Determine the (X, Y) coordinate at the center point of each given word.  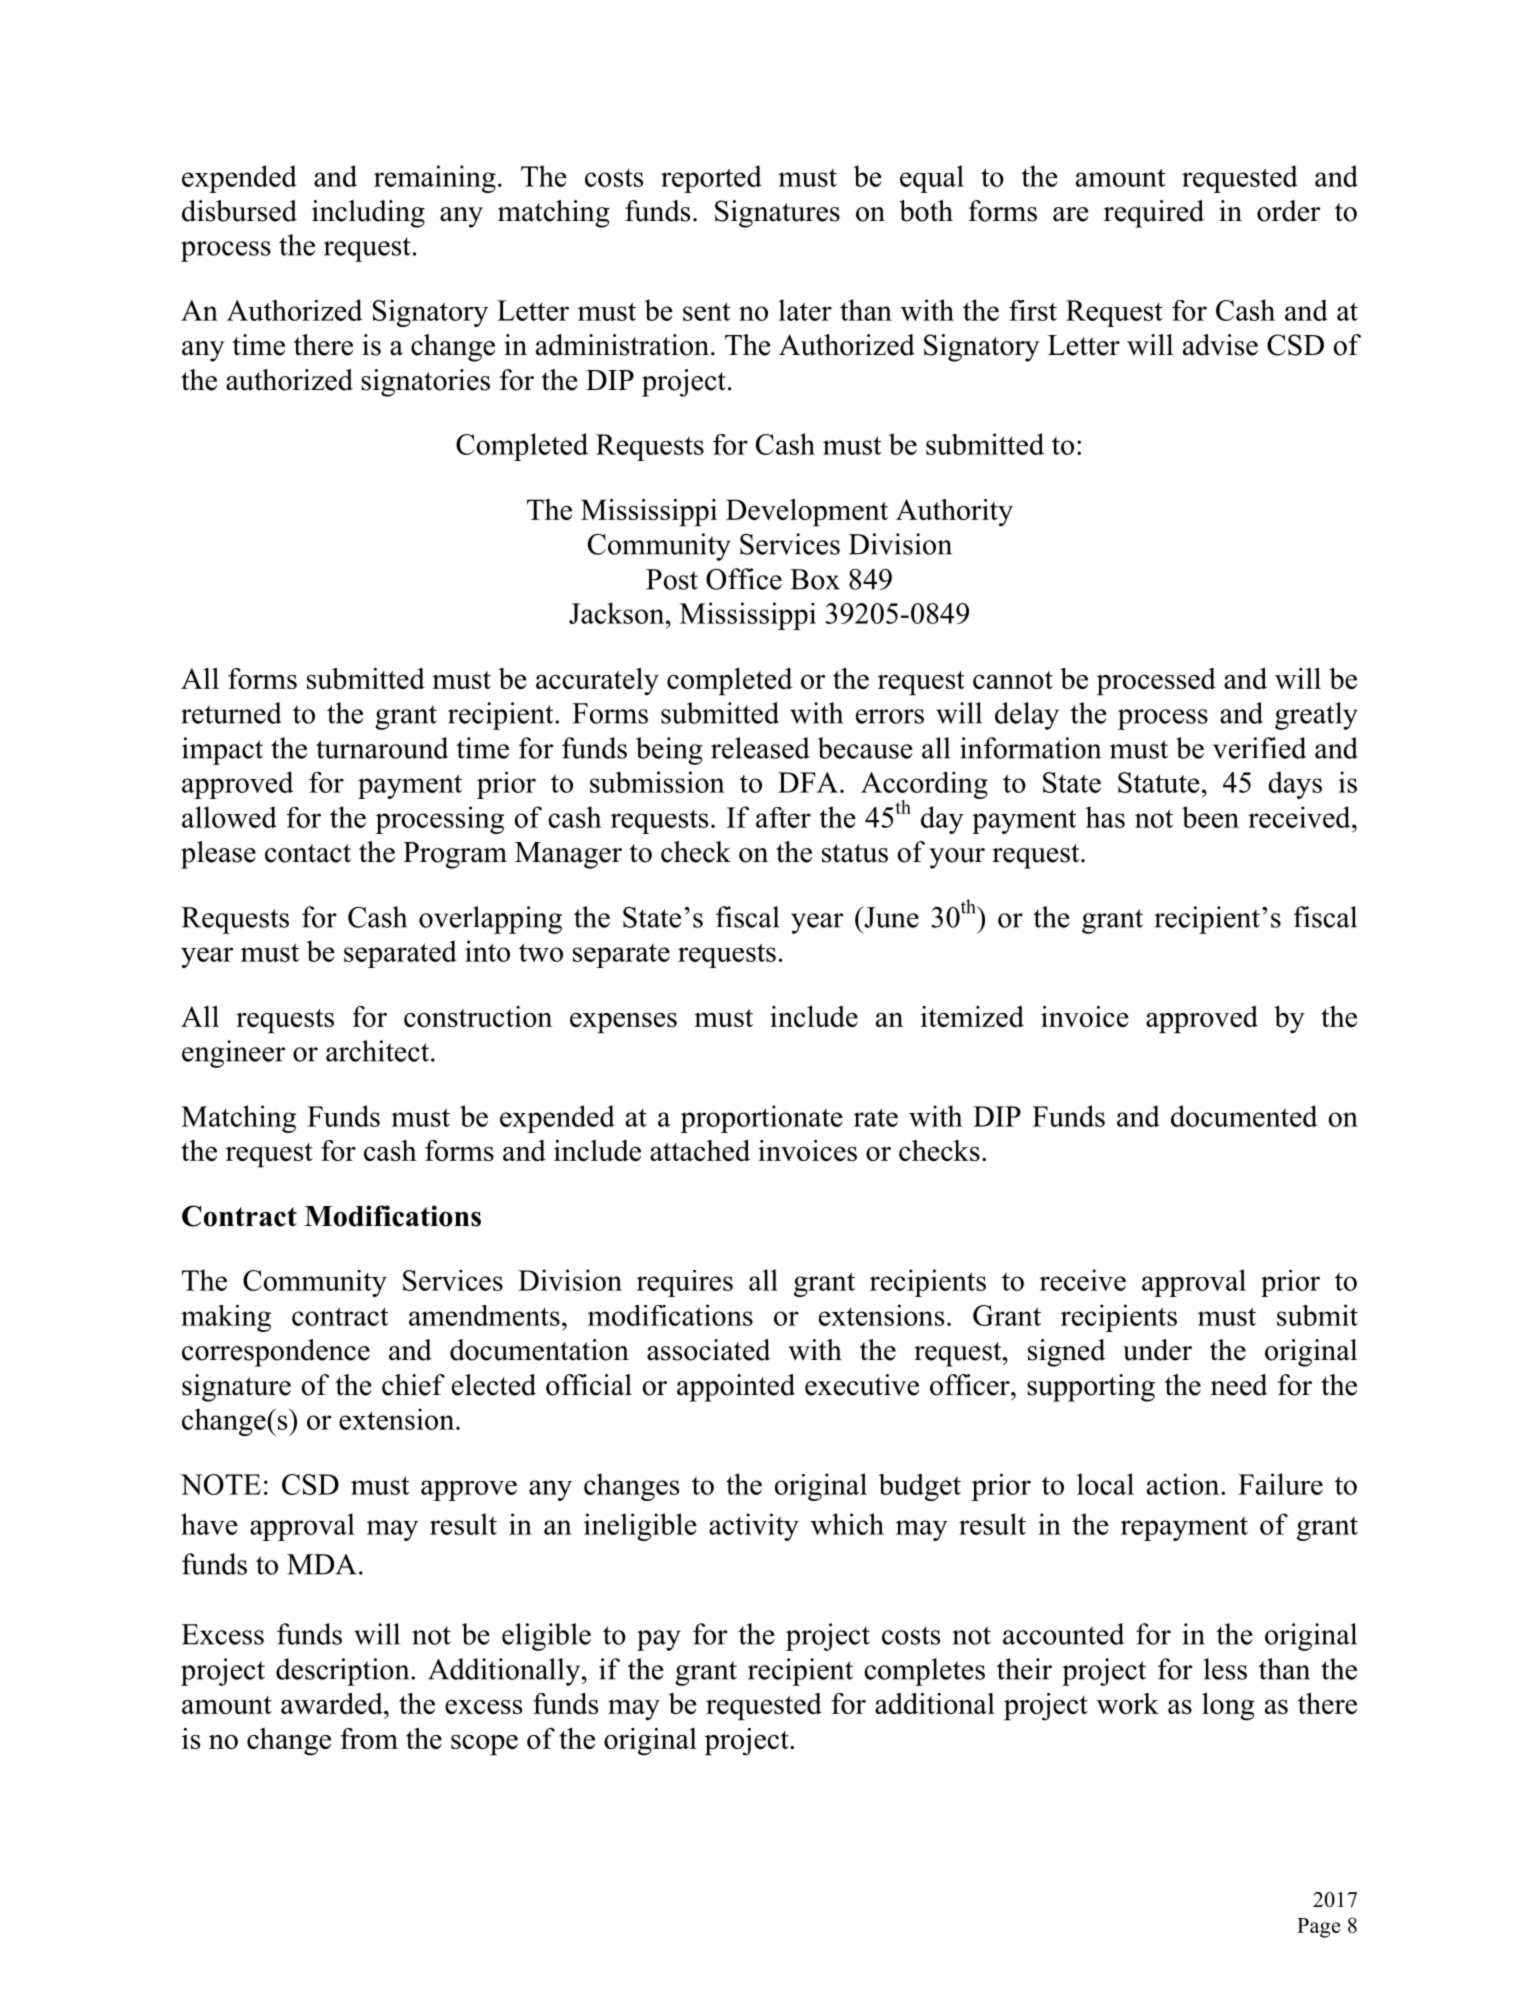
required (1154, 214)
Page (1318, 1928)
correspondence (276, 1353)
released (760, 748)
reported (711, 179)
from (369, 1738)
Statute (1159, 782)
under (1157, 1350)
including (368, 214)
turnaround (382, 748)
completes (924, 1672)
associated (709, 1350)
